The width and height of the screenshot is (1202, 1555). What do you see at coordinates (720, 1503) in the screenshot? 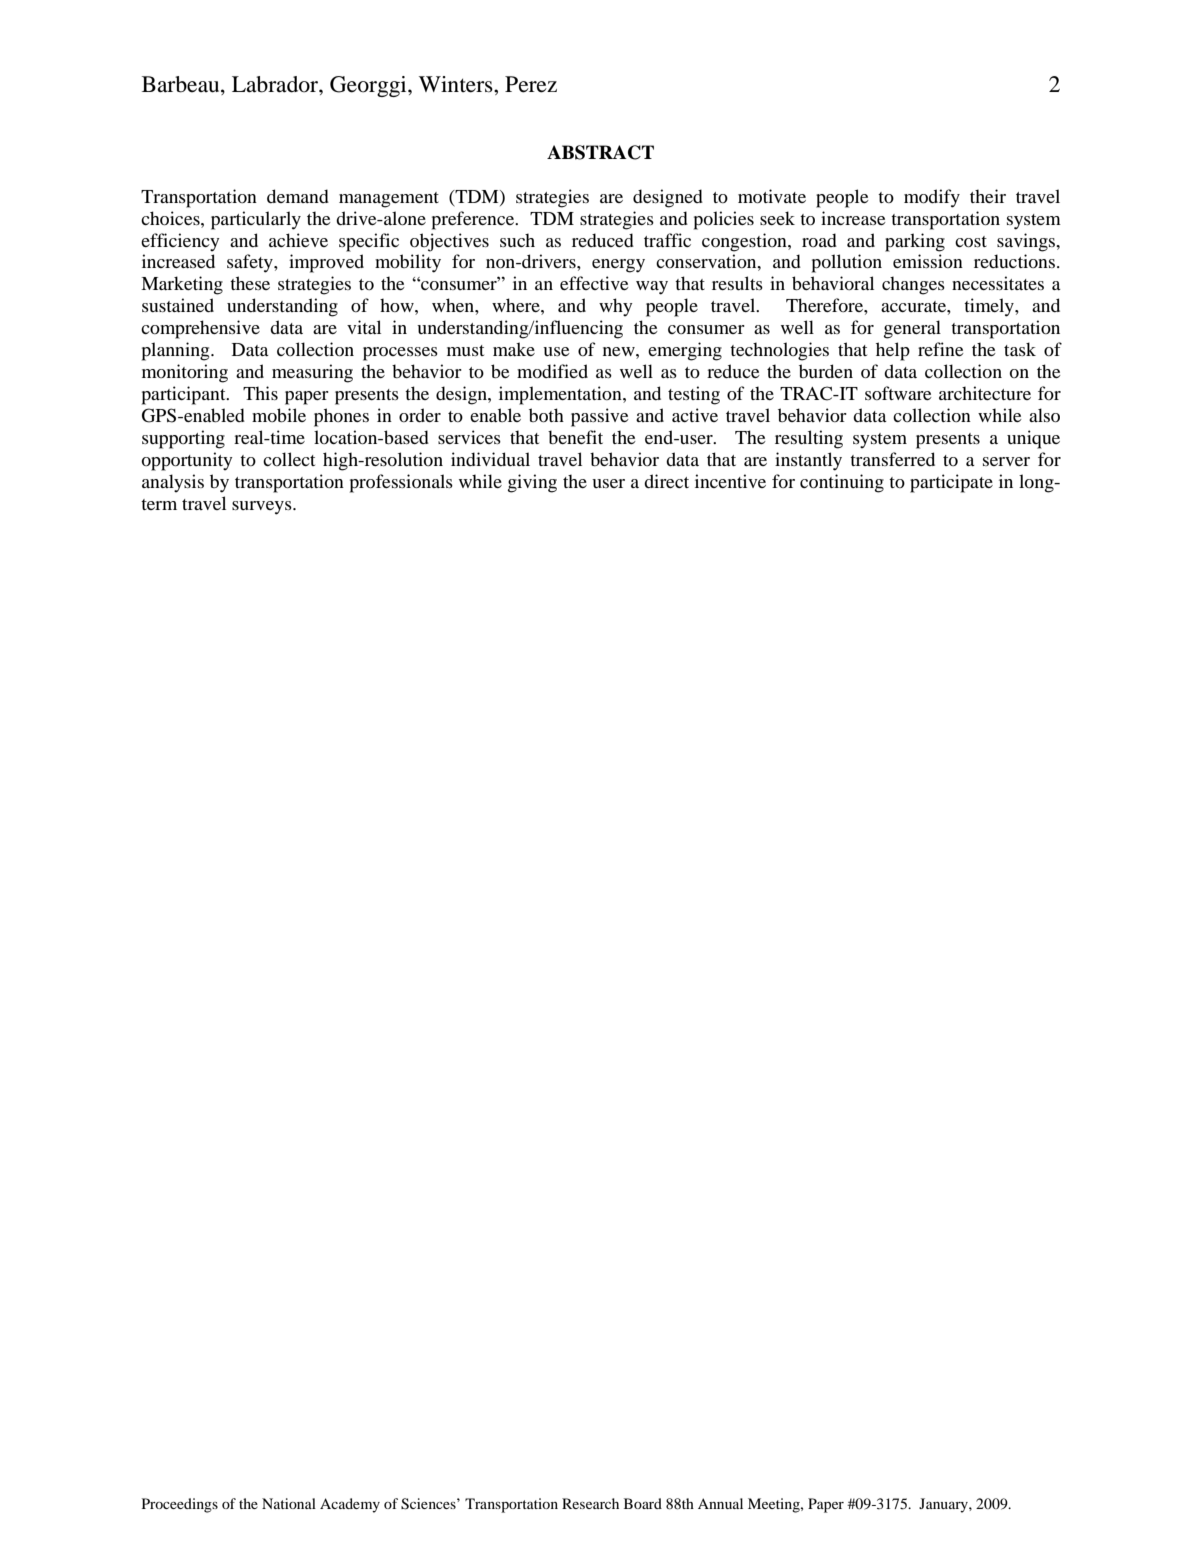
I see `Annual` at bounding box center [720, 1503].
